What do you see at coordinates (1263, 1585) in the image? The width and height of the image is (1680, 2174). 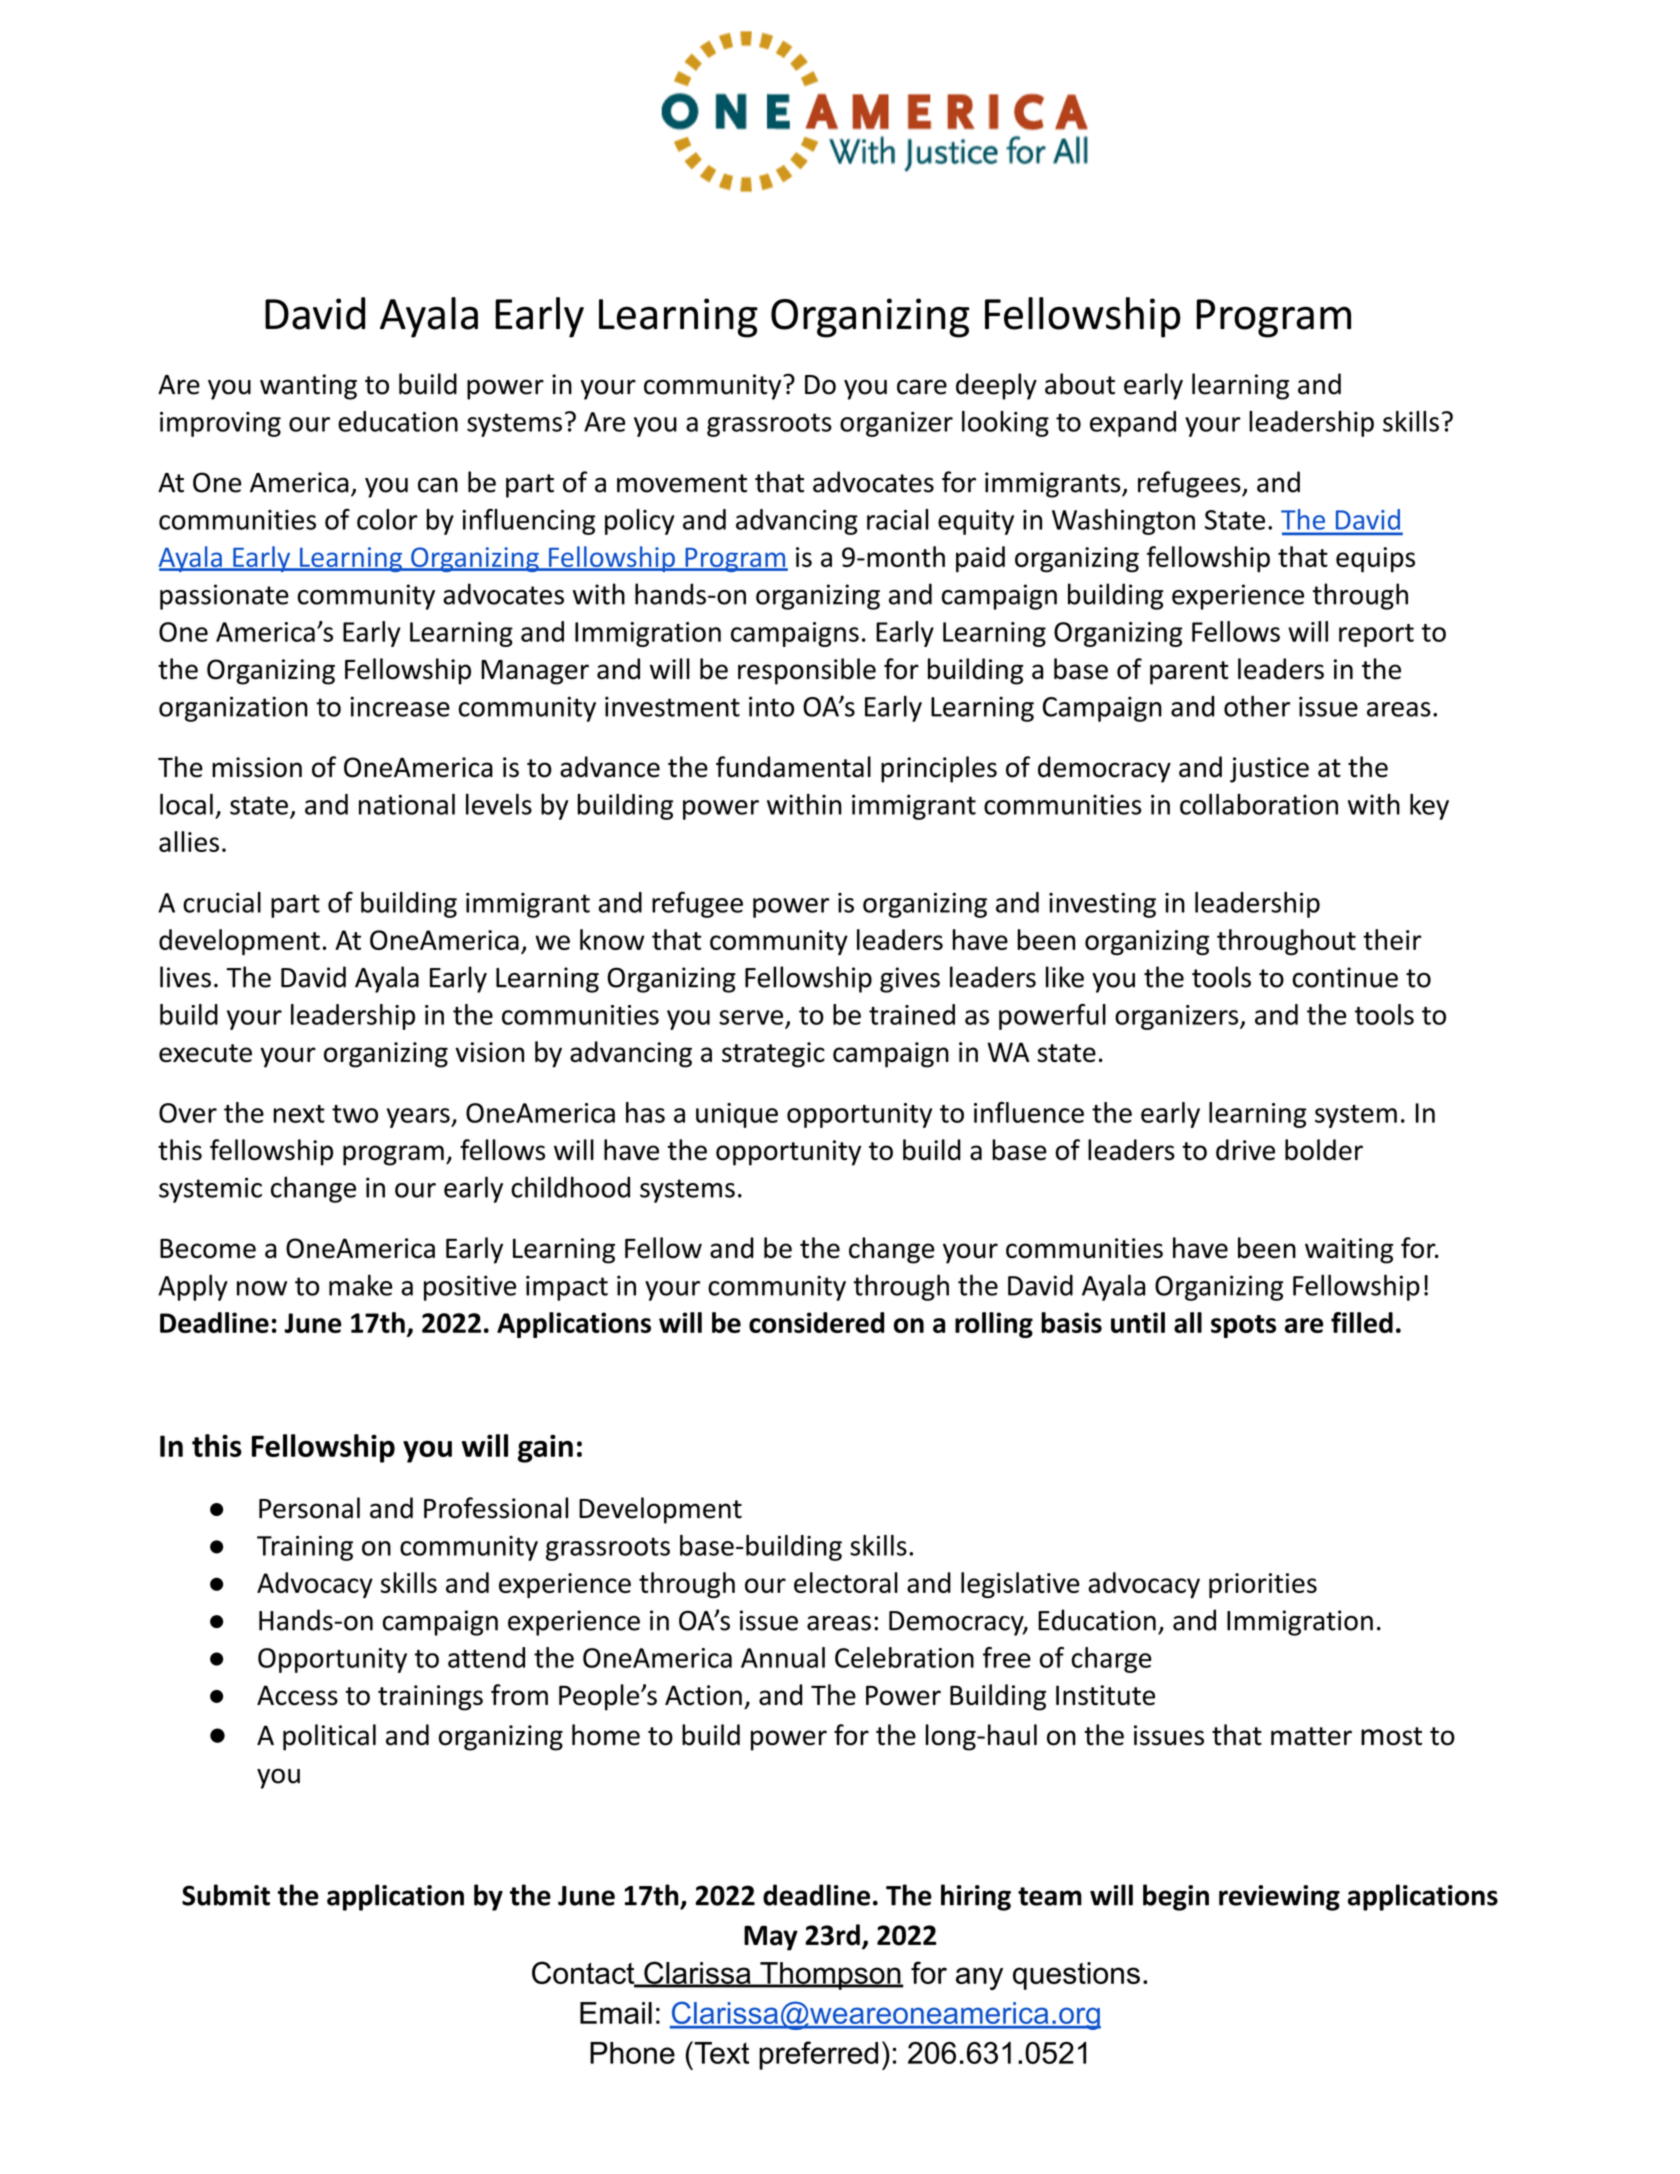 I see `priorities` at bounding box center [1263, 1585].
